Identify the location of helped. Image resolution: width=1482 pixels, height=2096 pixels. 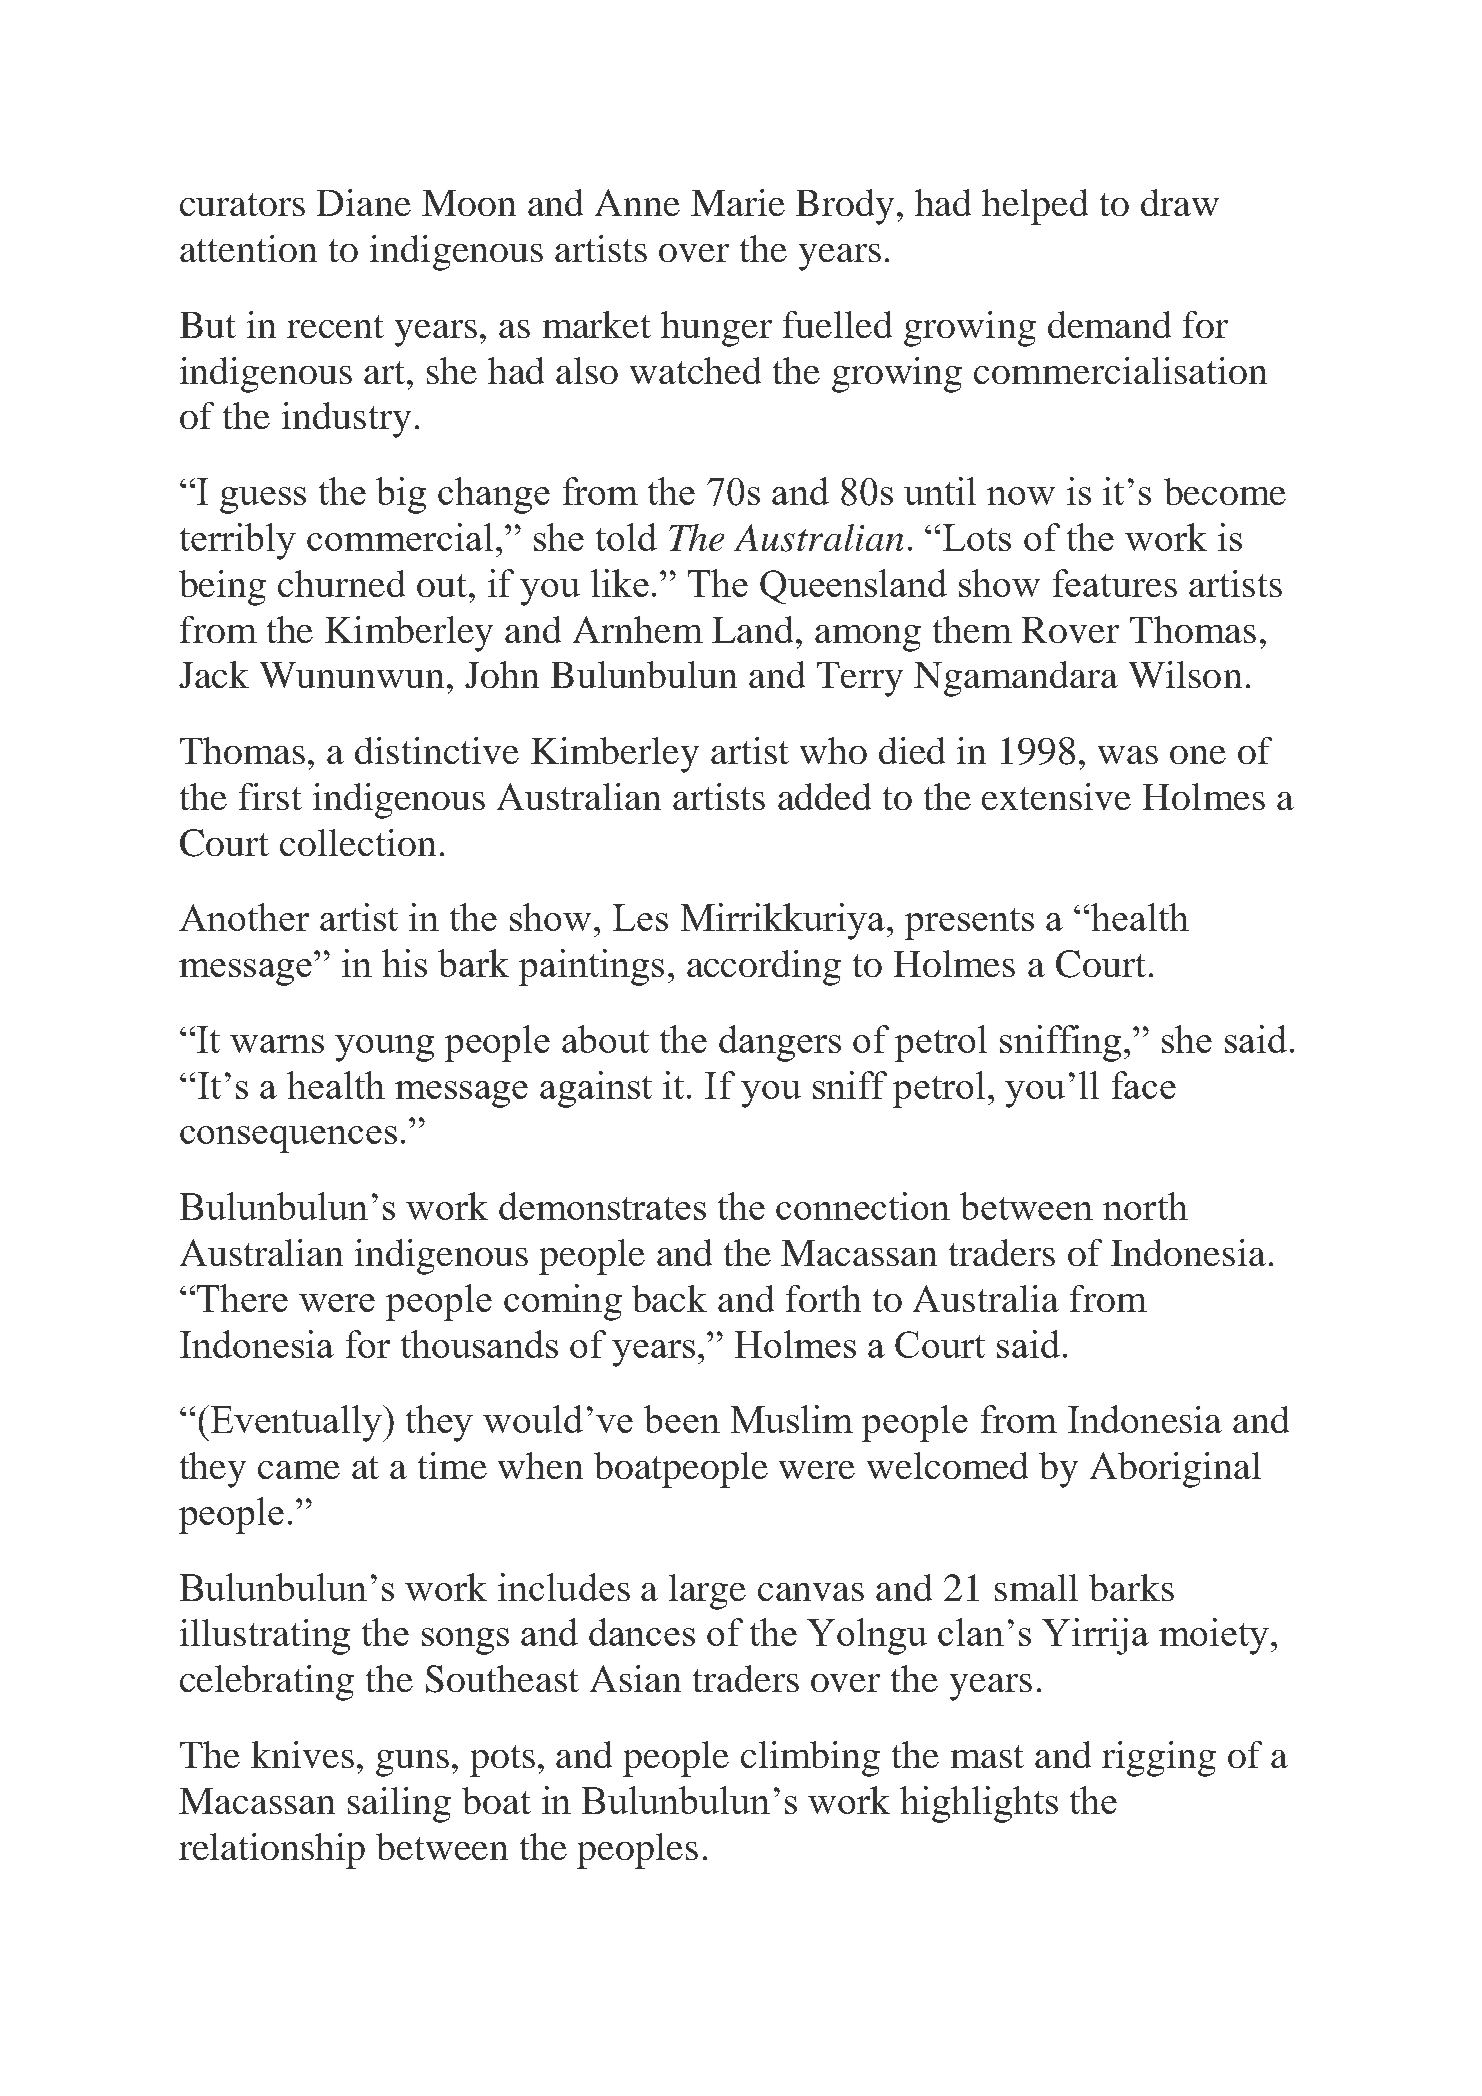
(1035, 207).
